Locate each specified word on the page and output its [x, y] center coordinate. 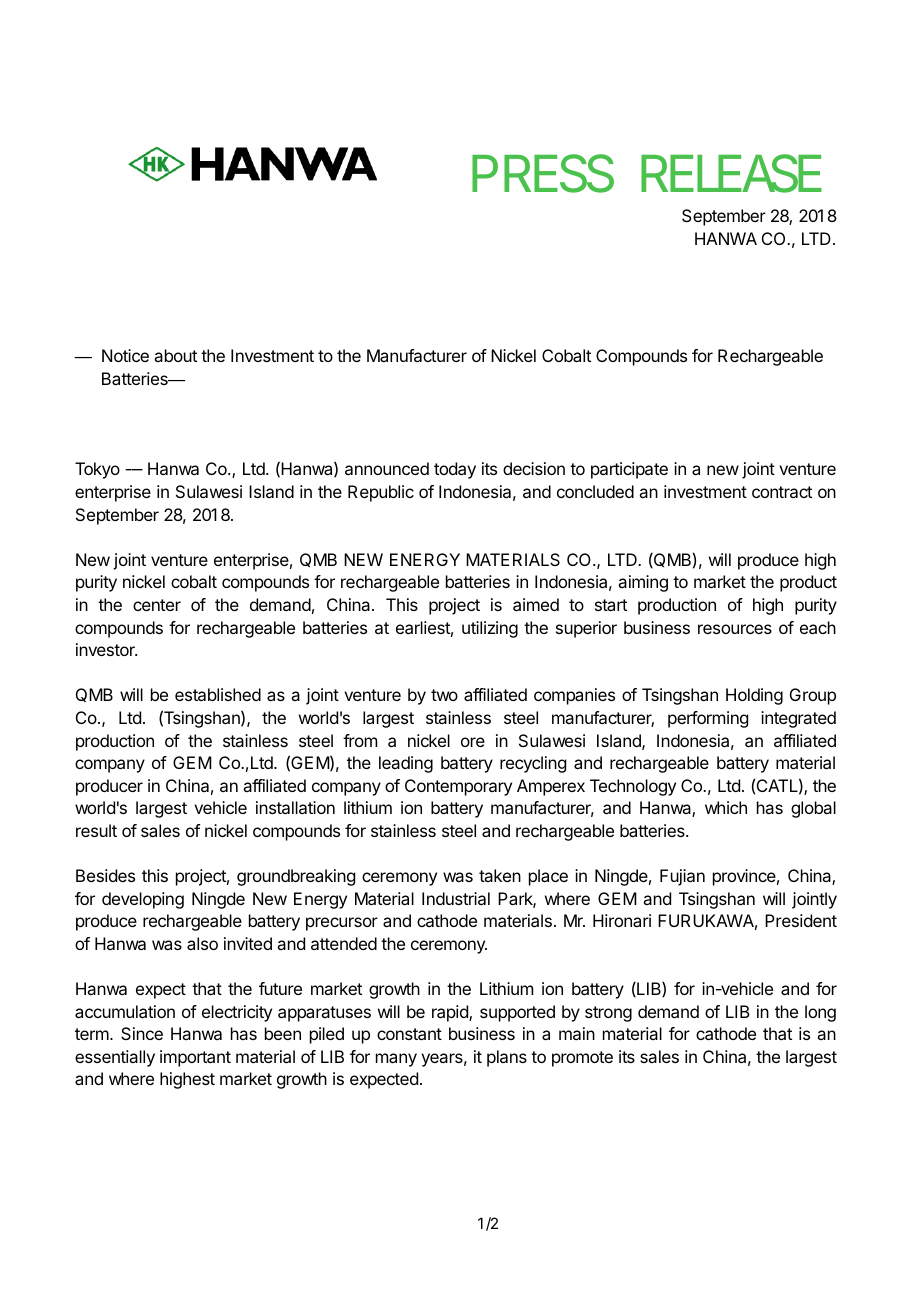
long [820, 1013]
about [175, 355]
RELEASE [731, 173]
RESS [559, 173]
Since [142, 1033]
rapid [451, 1013]
